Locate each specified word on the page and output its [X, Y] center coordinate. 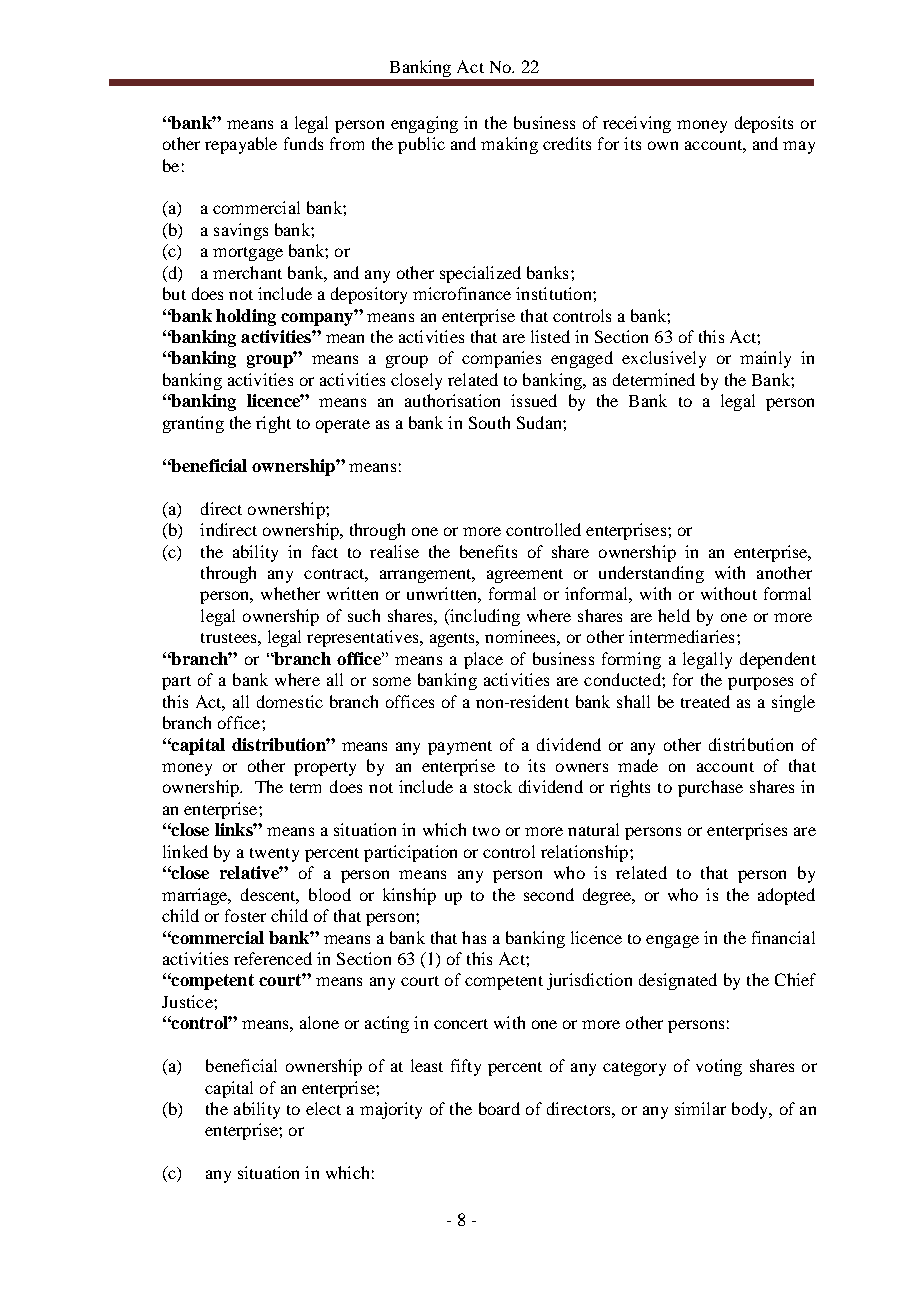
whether [290, 593]
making [509, 145]
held [674, 615]
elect [323, 1108]
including [484, 617]
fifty [466, 1067]
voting [719, 1067]
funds [303, 143]
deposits [764, 124]
